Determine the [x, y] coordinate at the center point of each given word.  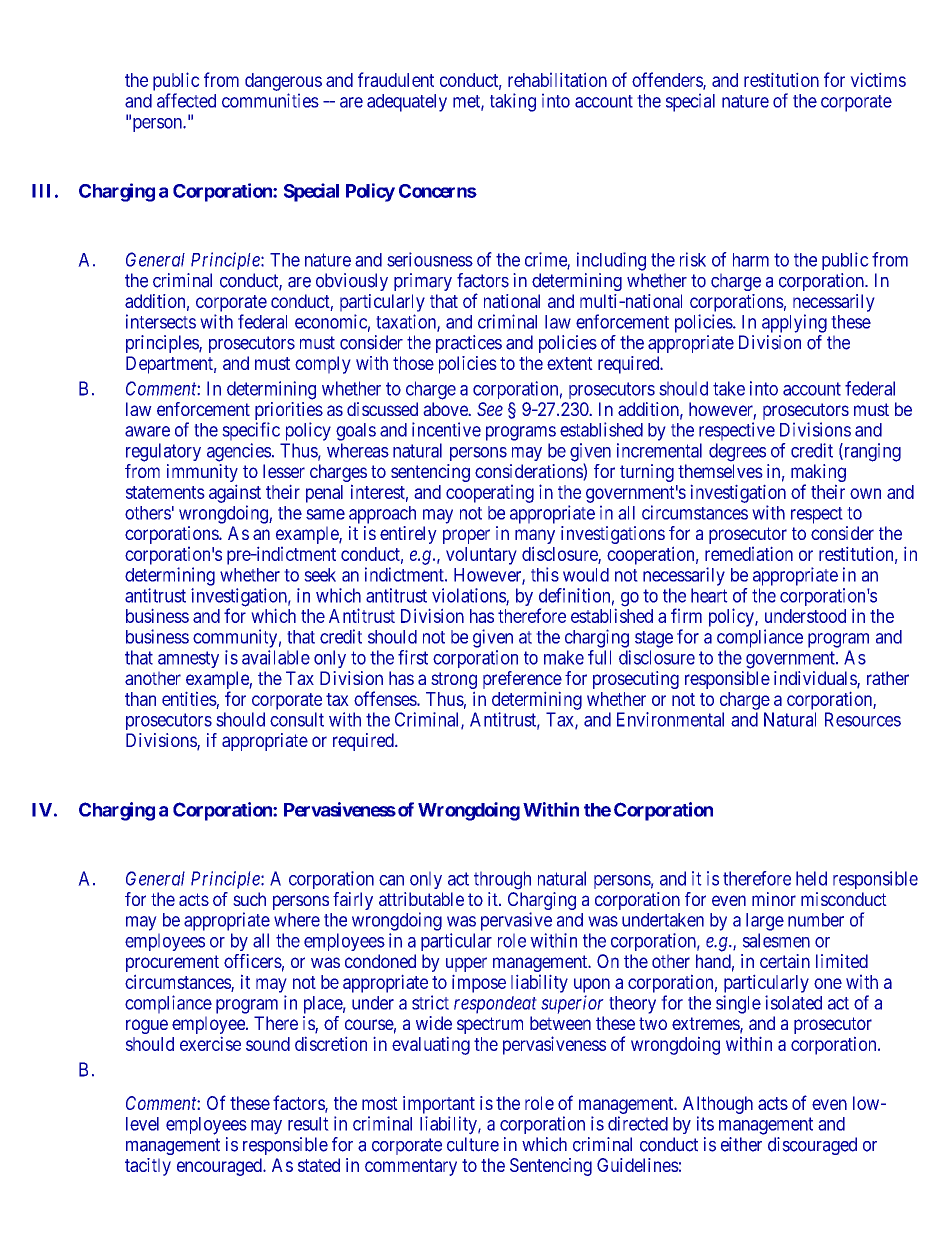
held [811, 878]
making [818, 474]
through [502, 880]
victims [878, 79]
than [140, 699]
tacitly [148, 1167]
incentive [446, 429]
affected [186, 100]
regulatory [163, 452]
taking [513, 102]
